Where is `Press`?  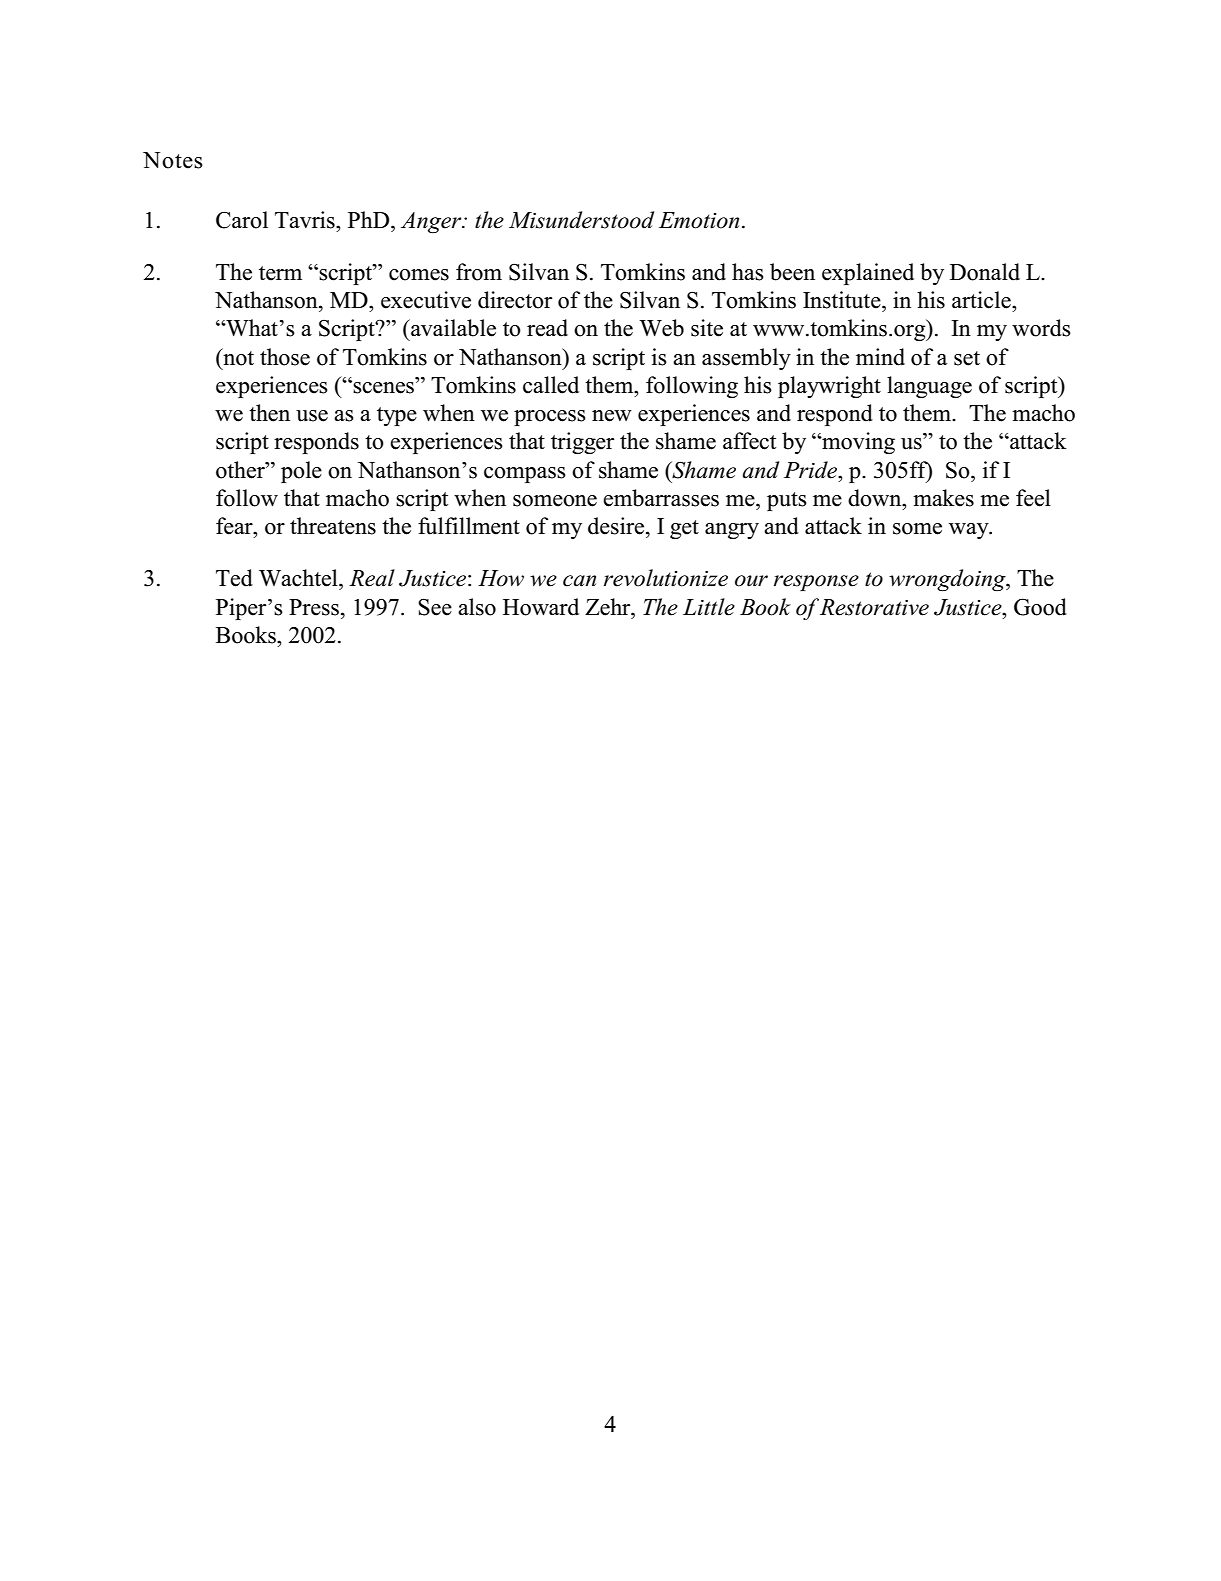 Press is located at coordinates (314, 607).
